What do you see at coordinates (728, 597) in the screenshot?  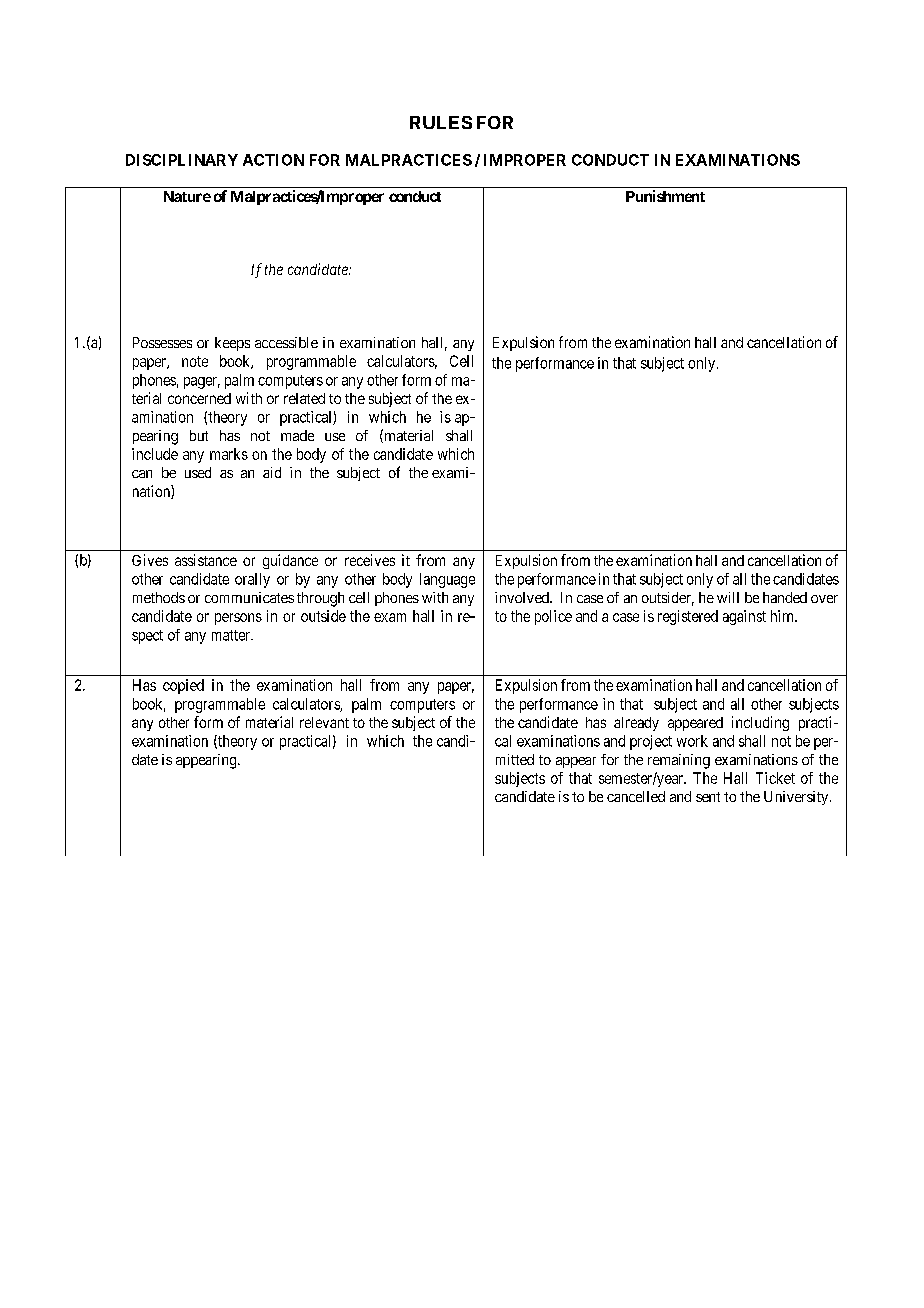 I see `will` at bounding box center [728, 597].
